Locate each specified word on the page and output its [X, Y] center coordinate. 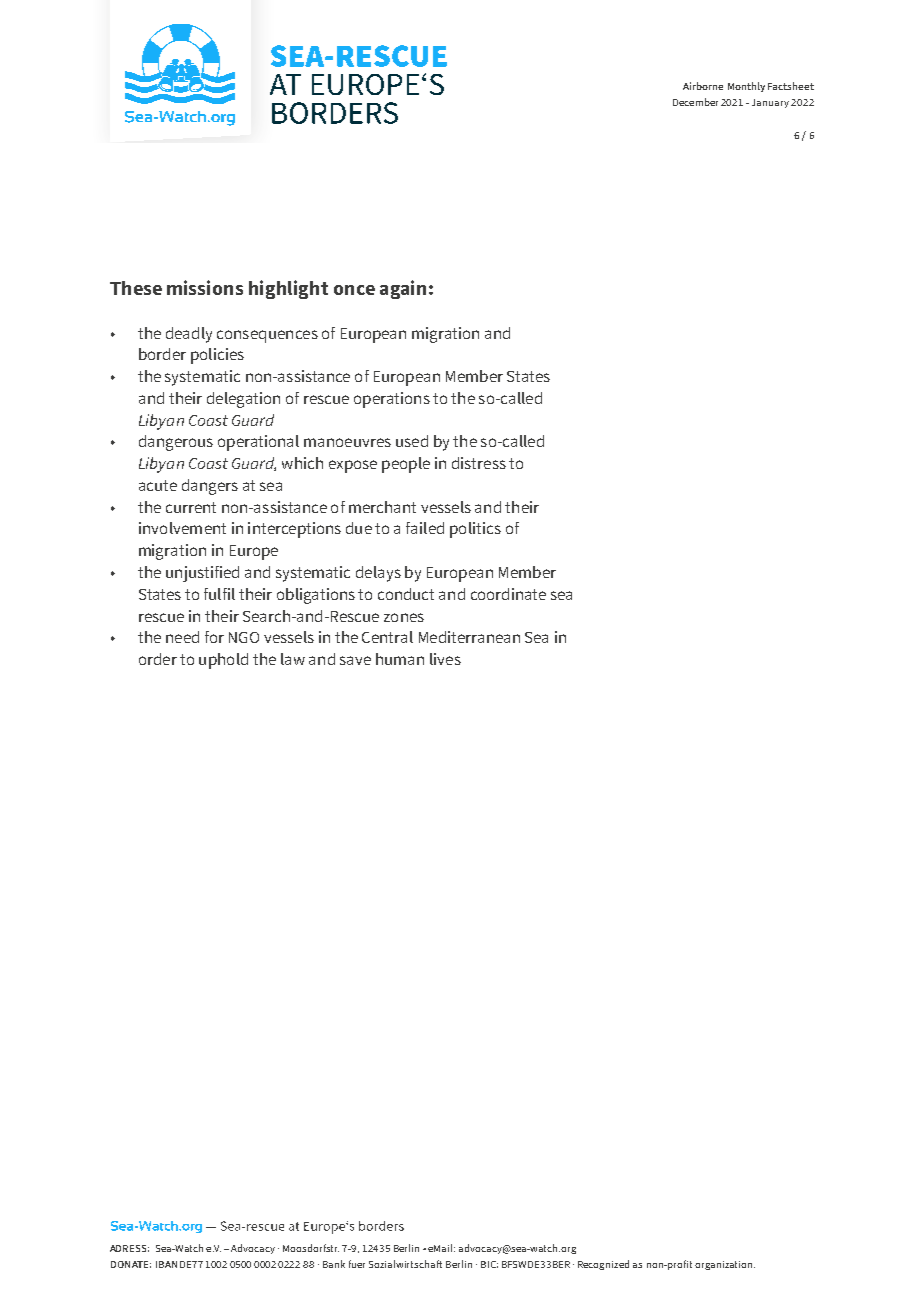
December [695, 102]
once [354, 290]
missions [205, 287]
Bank [334, 1264]
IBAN [166, 1264]
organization [725, 1265]
